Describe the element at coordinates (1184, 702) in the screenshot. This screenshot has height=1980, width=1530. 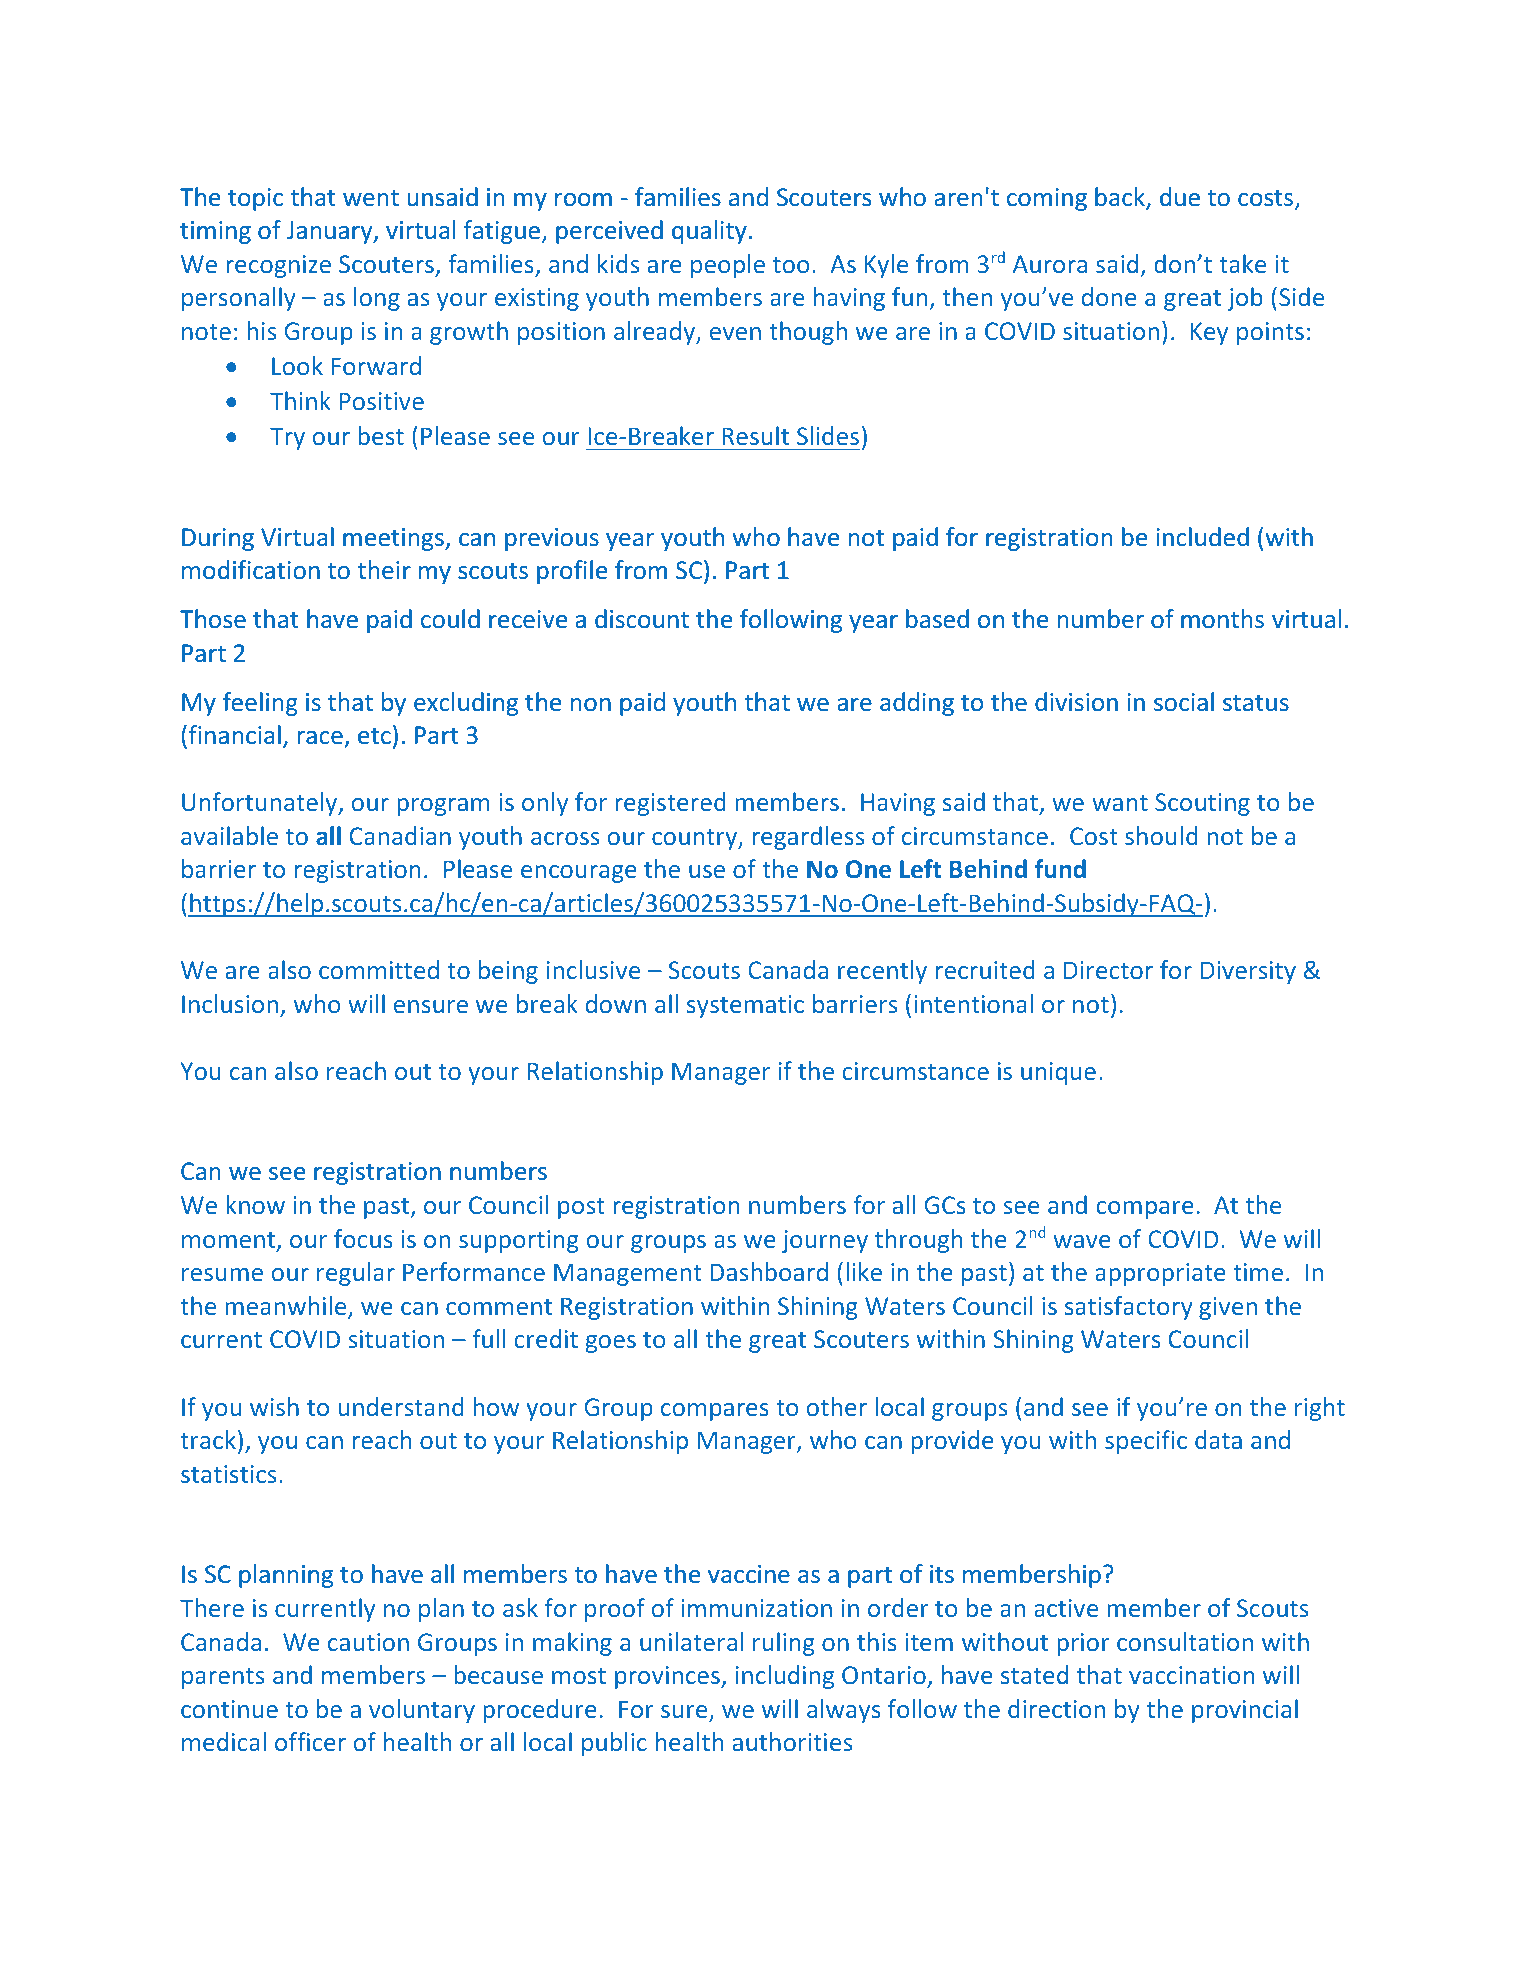
I see `social` at that location.
